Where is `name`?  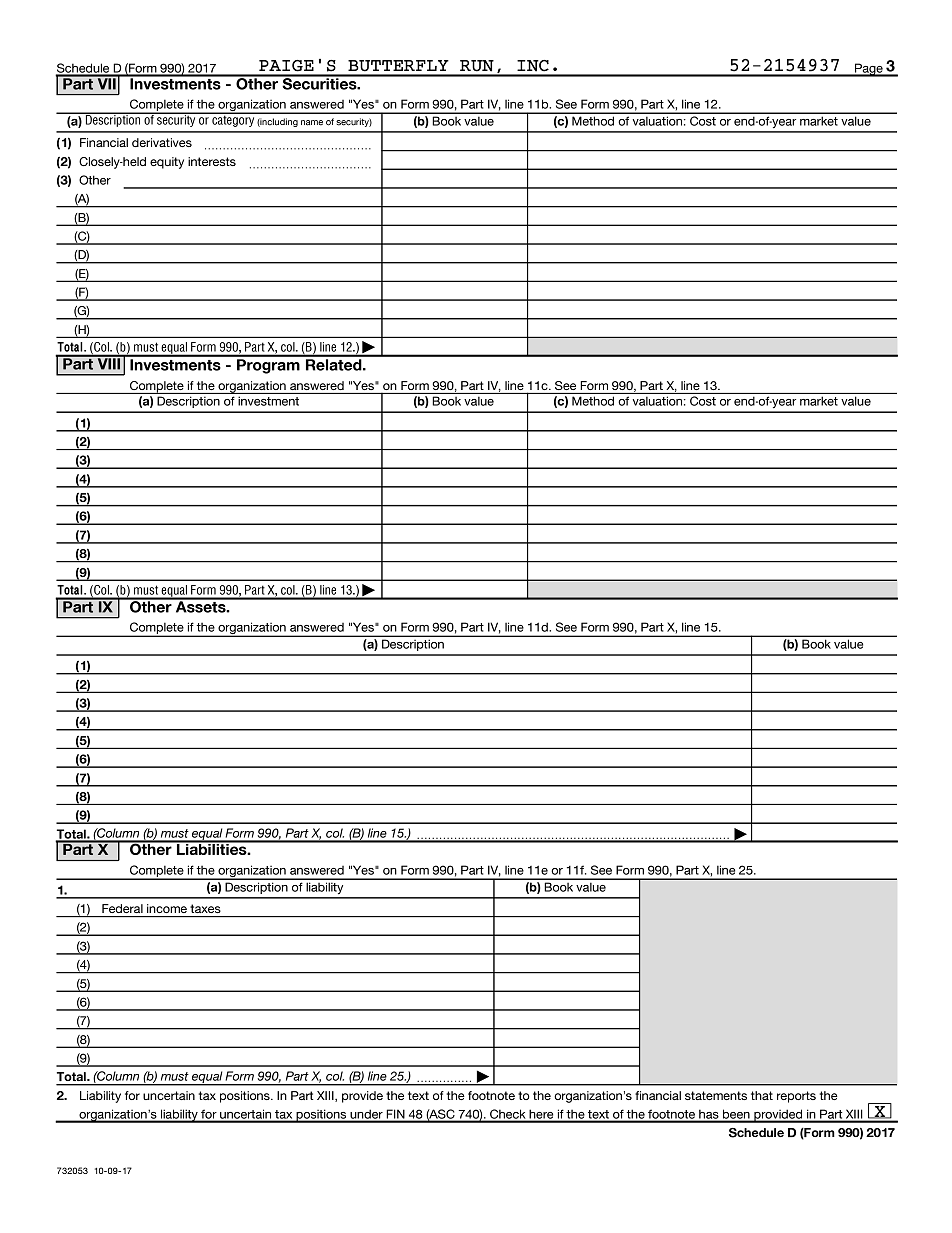
name is located at coordinates (312, 123).
